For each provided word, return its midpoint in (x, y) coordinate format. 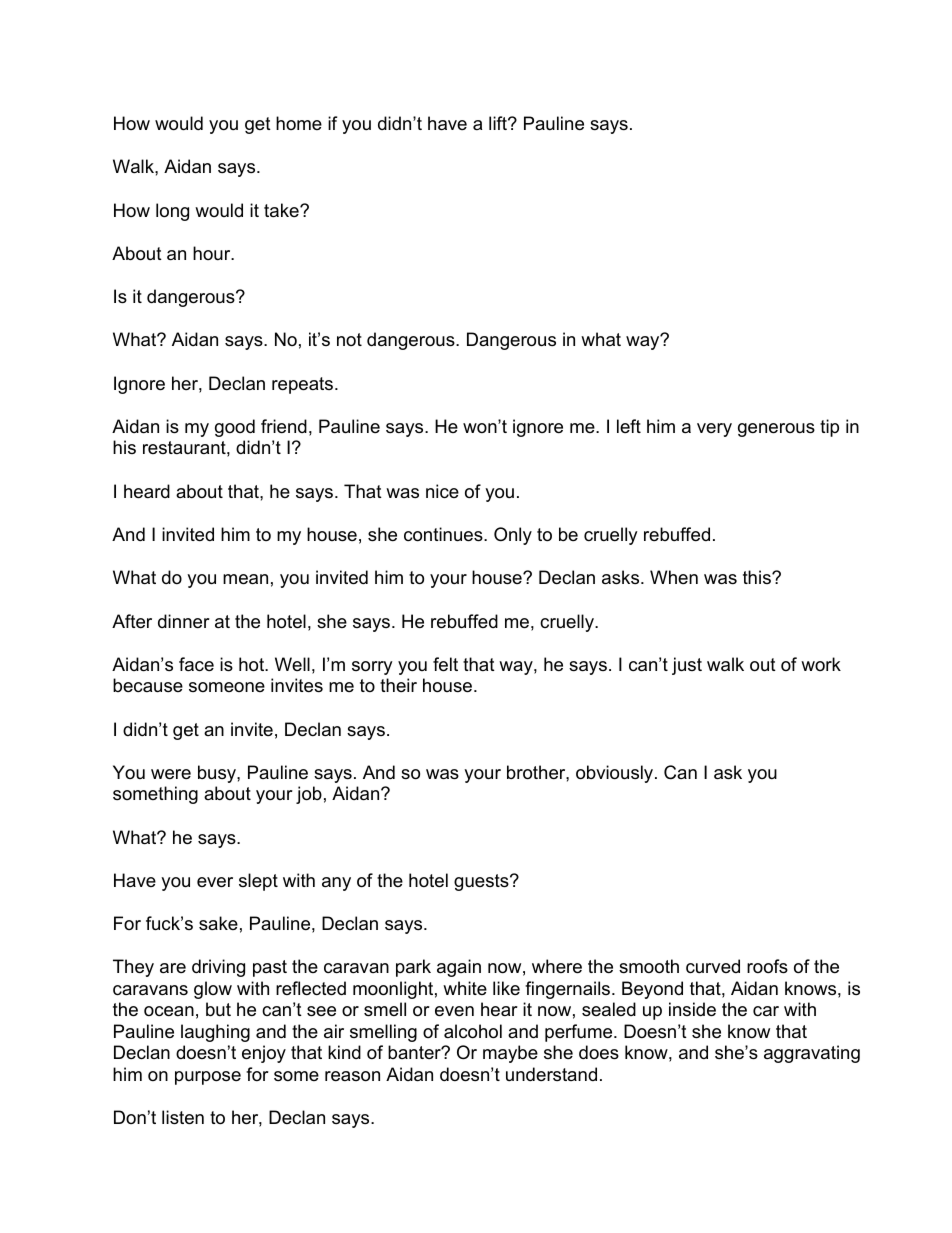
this (758, 577)
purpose (208, 1078)
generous (776, 430)
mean (245, 579)
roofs (767, 966)
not (349, 339)
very (714, 430)
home (299, 123)
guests (482, 882)
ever (215, 882)
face (196, 664)
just (687, 666)
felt (445, 664)
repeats (302, 385)
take (282, 210)
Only (513, 536)
